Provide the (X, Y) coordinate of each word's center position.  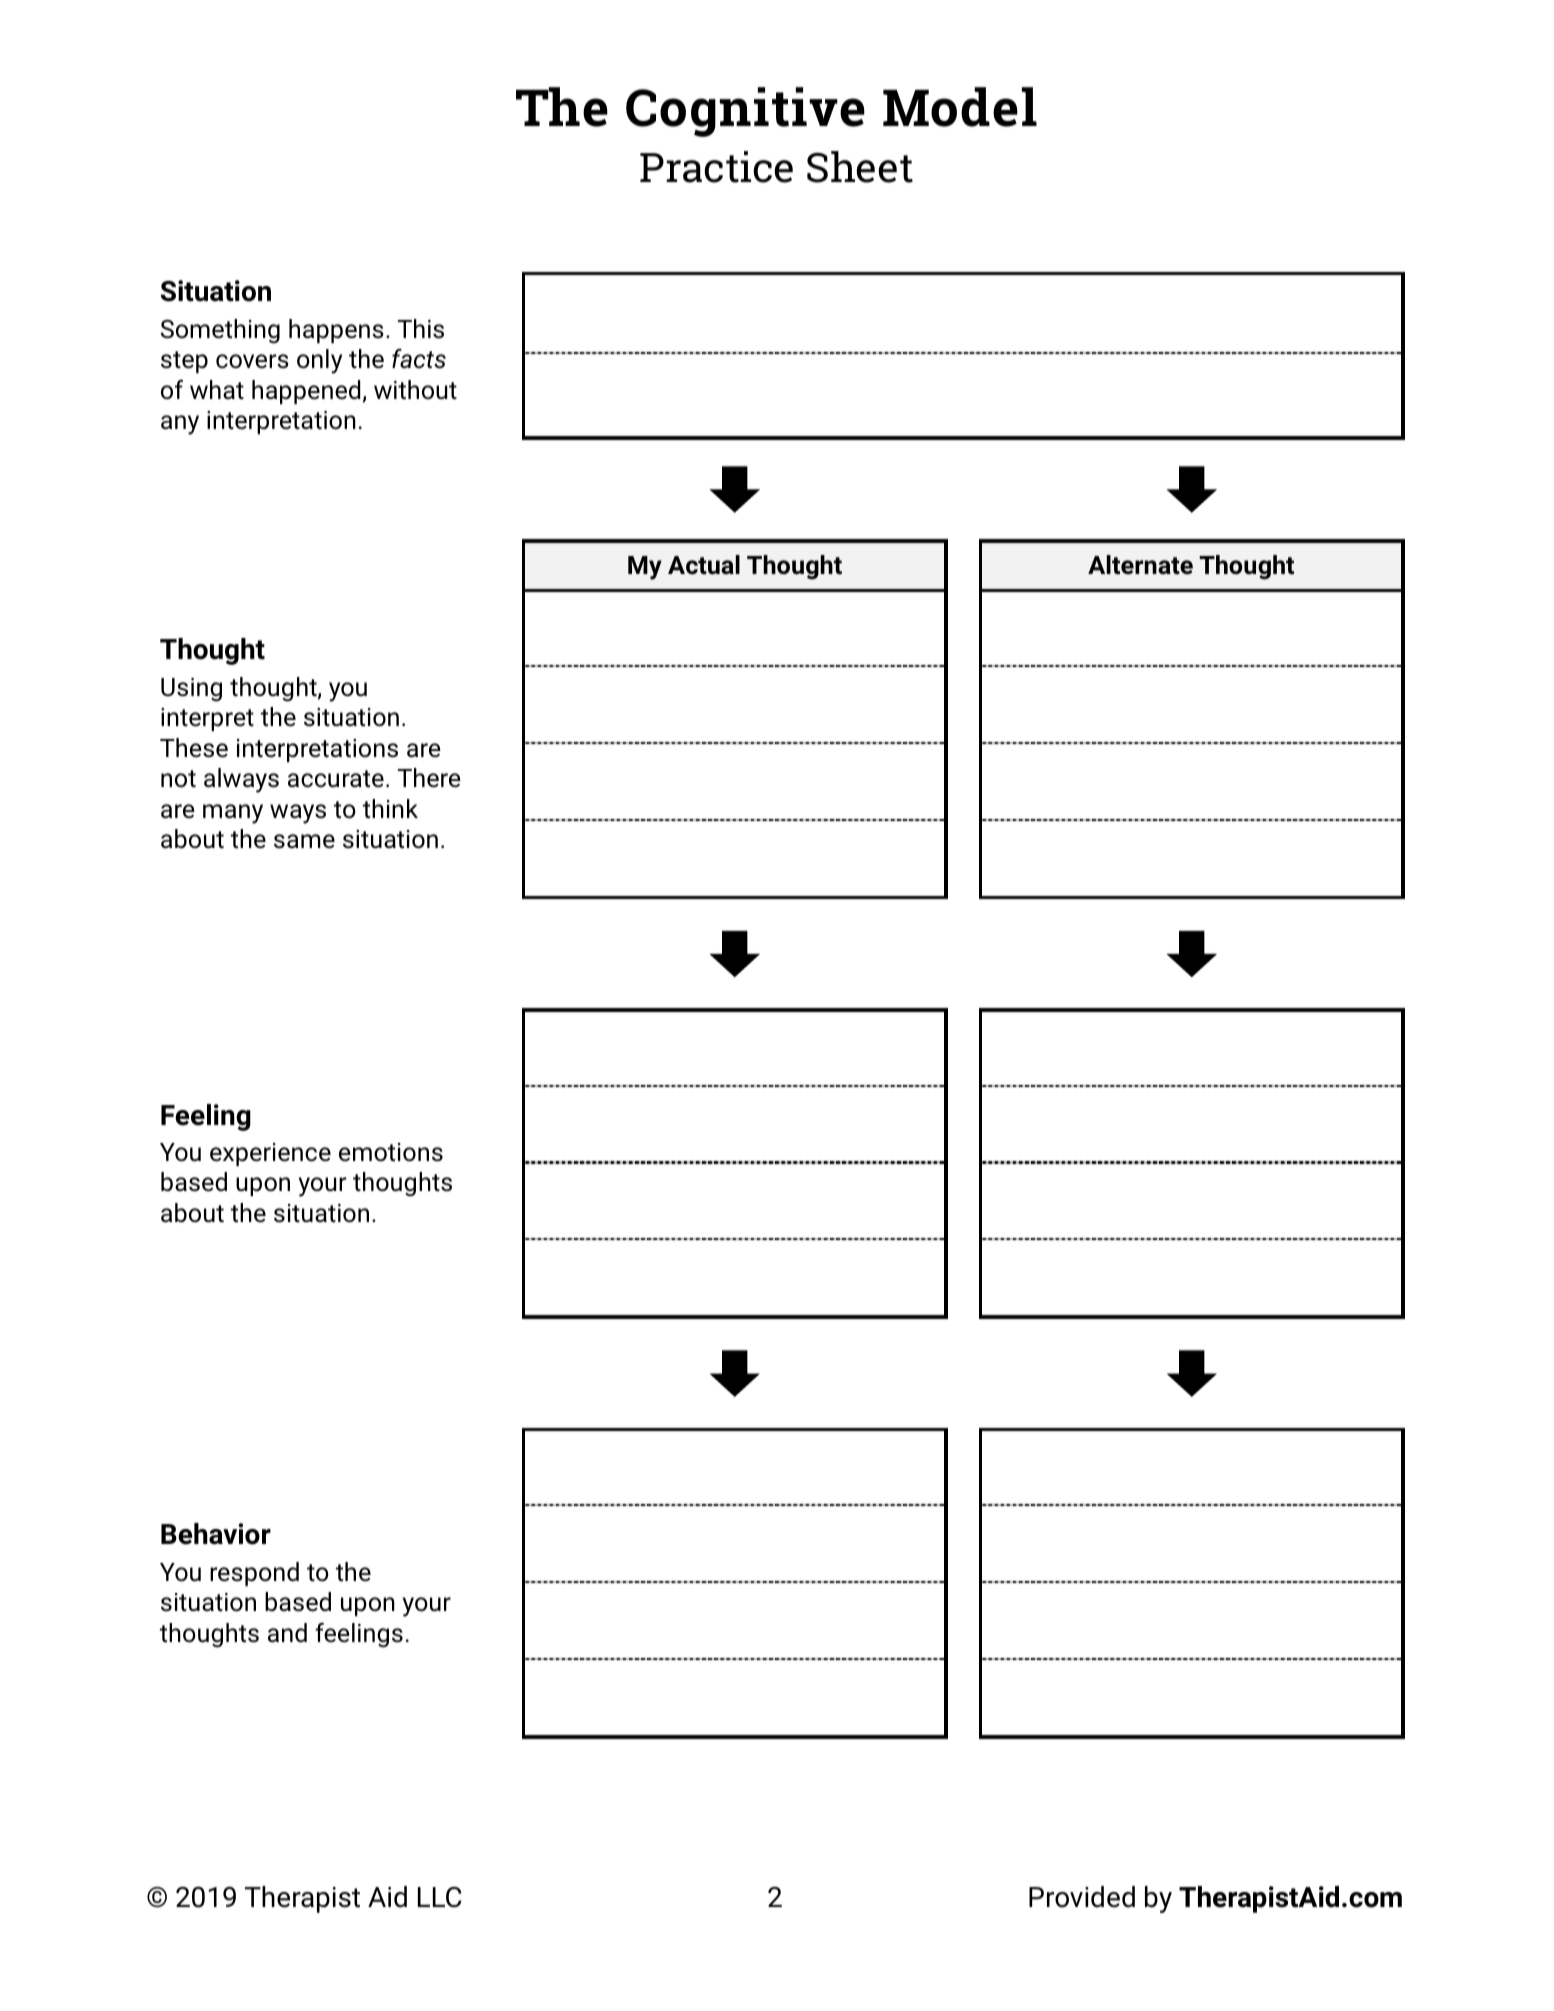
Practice (716, 167)
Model (960, 107)
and (287, 1633)
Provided (1082, 1897)
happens (336, 331)
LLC (440, 1897)
